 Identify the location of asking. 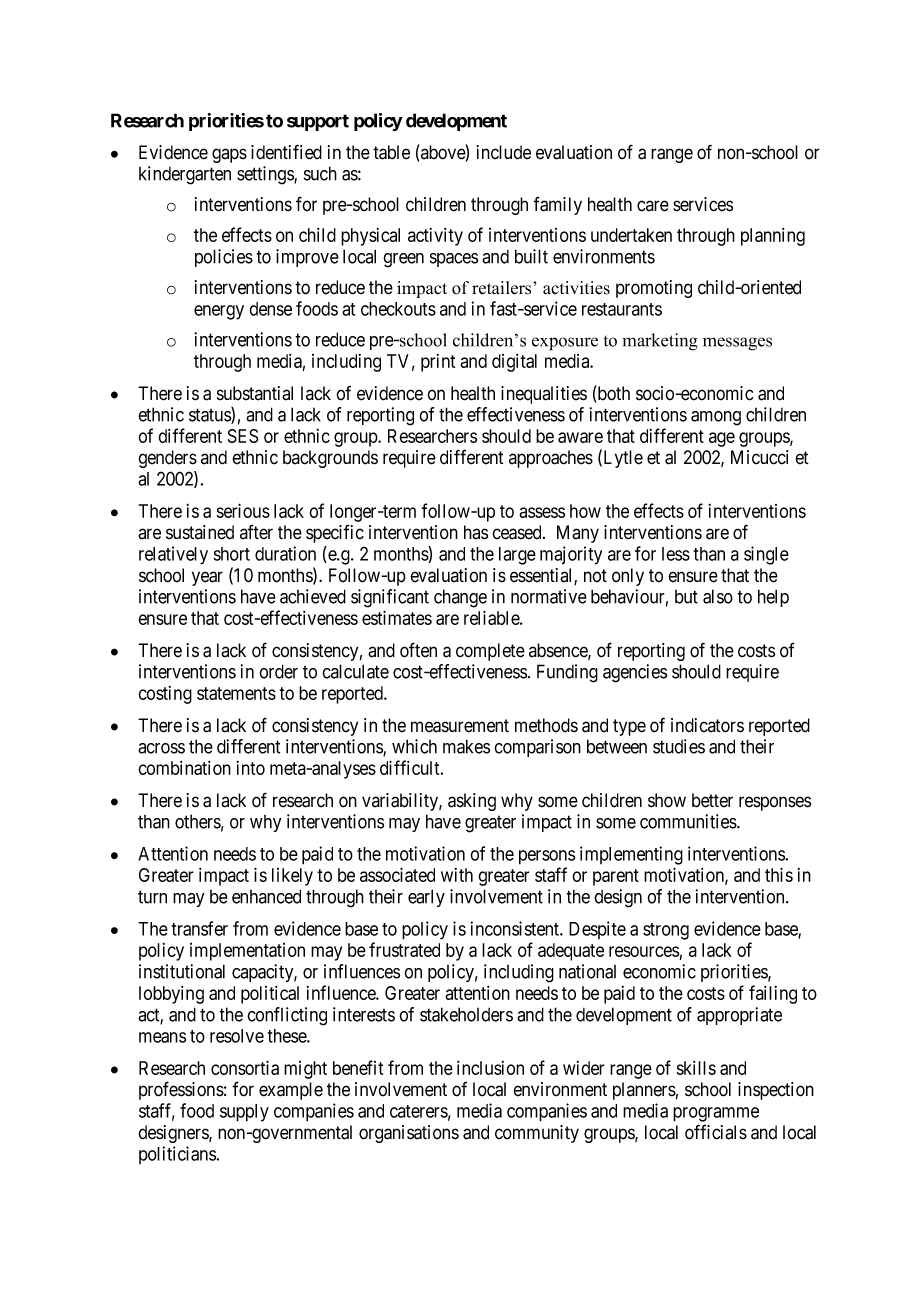
(472, 802).
